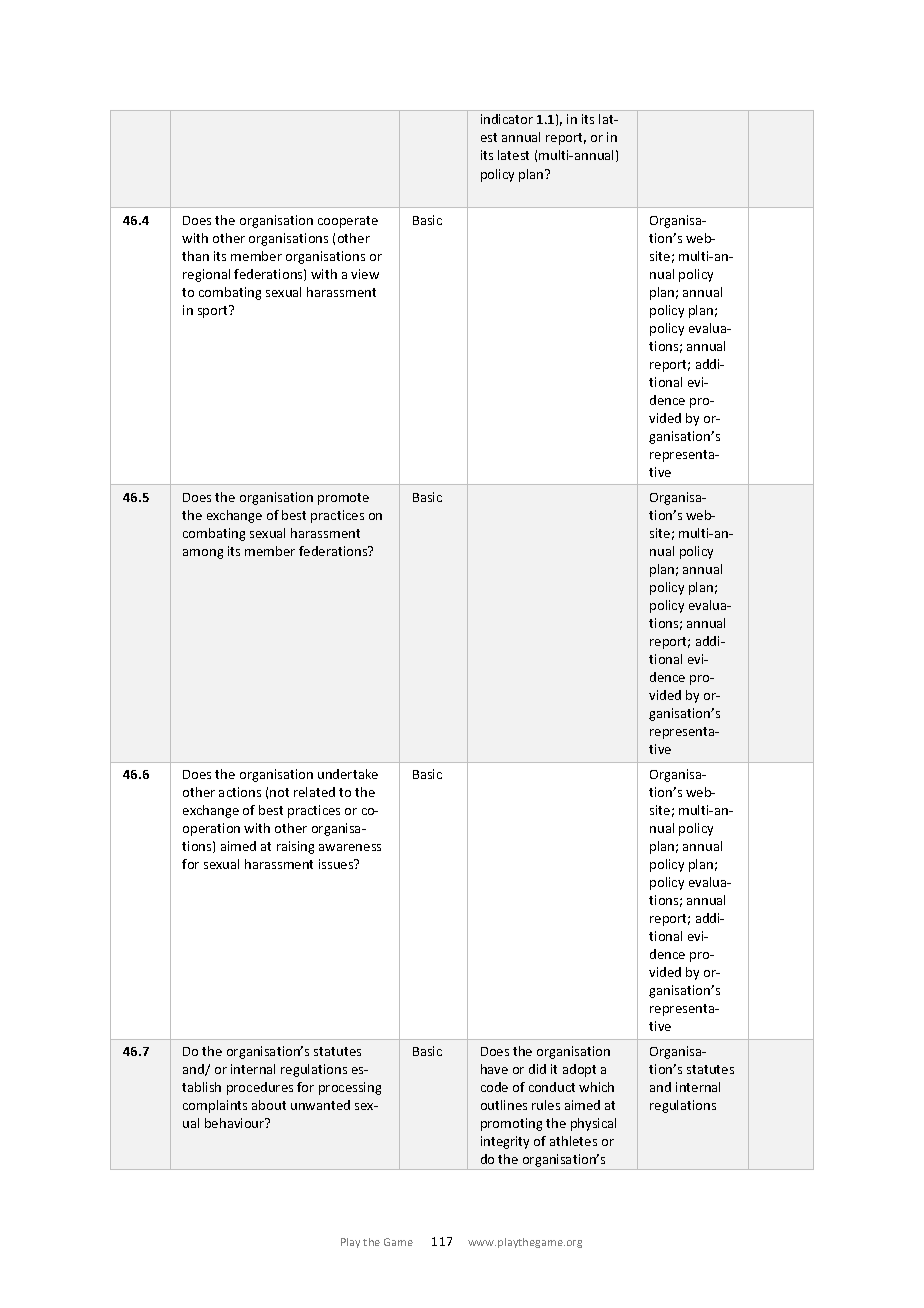  Describe the element at coordinates (343, 499) in the screenshot. I see `promote` at that location.
